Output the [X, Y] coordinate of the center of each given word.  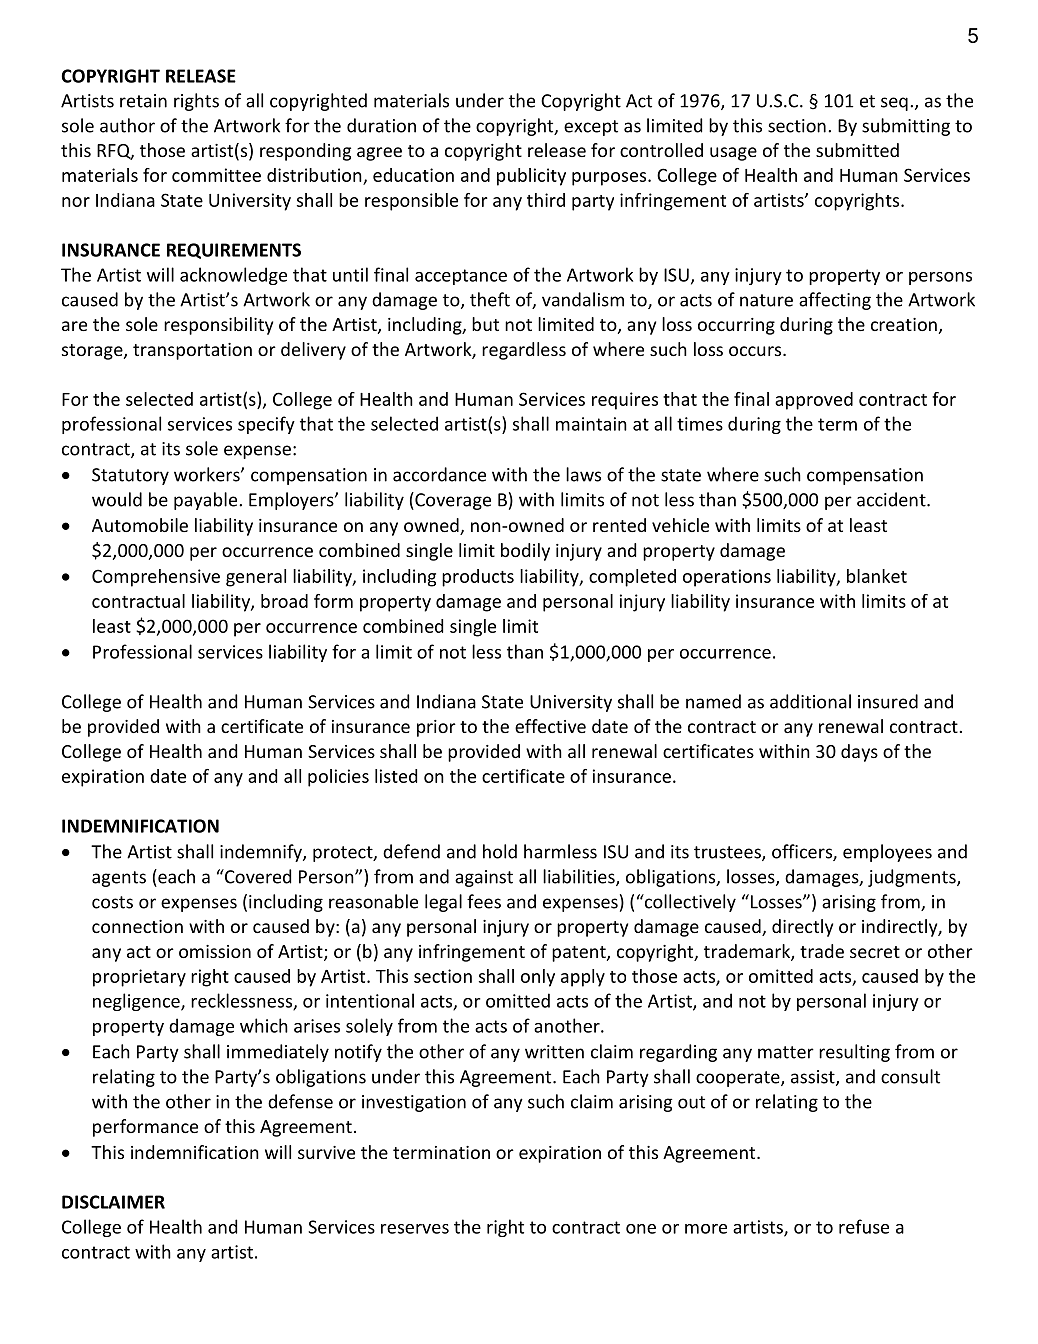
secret [875, 952]
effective [550, 726]
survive [326, 1152]
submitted [857, 150]
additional [810, 701]
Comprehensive [156, 578]
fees [484, 901]
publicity [531, 177]
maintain [591, 424]
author [127, 125]
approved [814, 401]
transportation [192, 351]
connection [137, 926]
